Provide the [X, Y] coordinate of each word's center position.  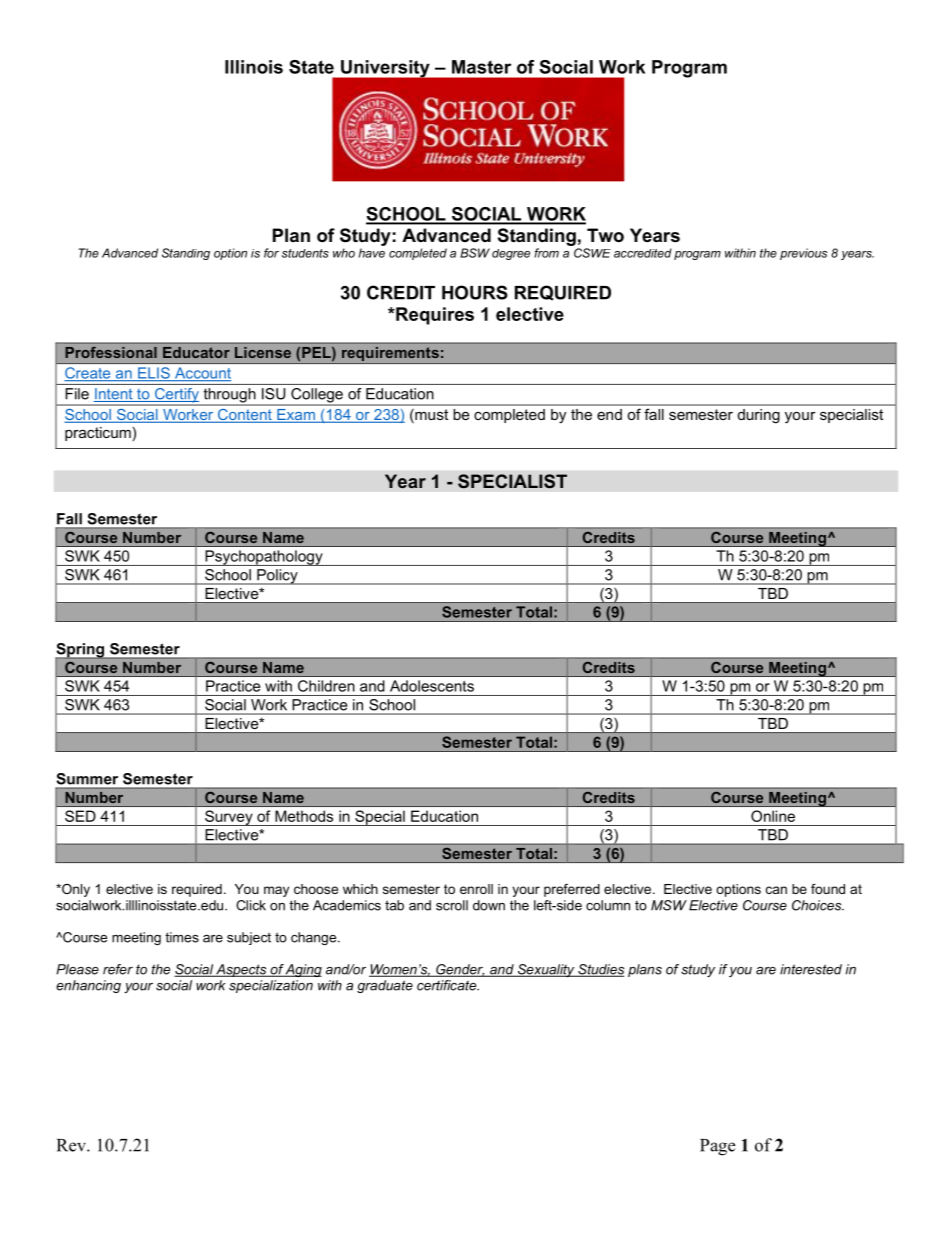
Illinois [254, 67]
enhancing [88, 986]
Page [717, 1147]
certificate [448, 985]
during [758, 416]
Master [481, 67]
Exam [296, 416]
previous [803, 254]
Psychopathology [264, 558]
